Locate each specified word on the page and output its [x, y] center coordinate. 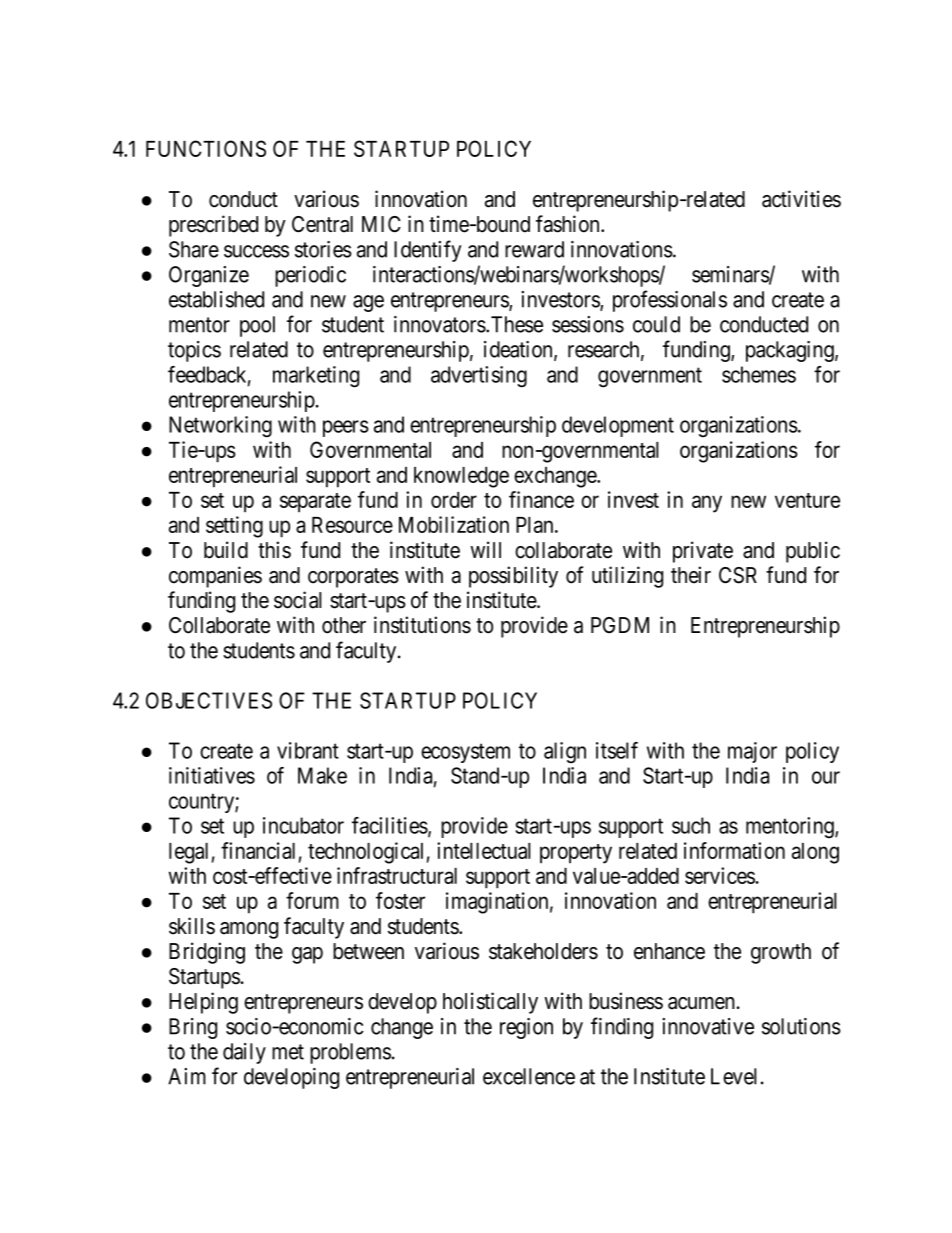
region [526, 1028]
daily [244, 1053]
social [298, 600]
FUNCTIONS [206, 148]
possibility [513, 577]
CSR [738, 575]
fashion [569, 224]
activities [801, 199]
